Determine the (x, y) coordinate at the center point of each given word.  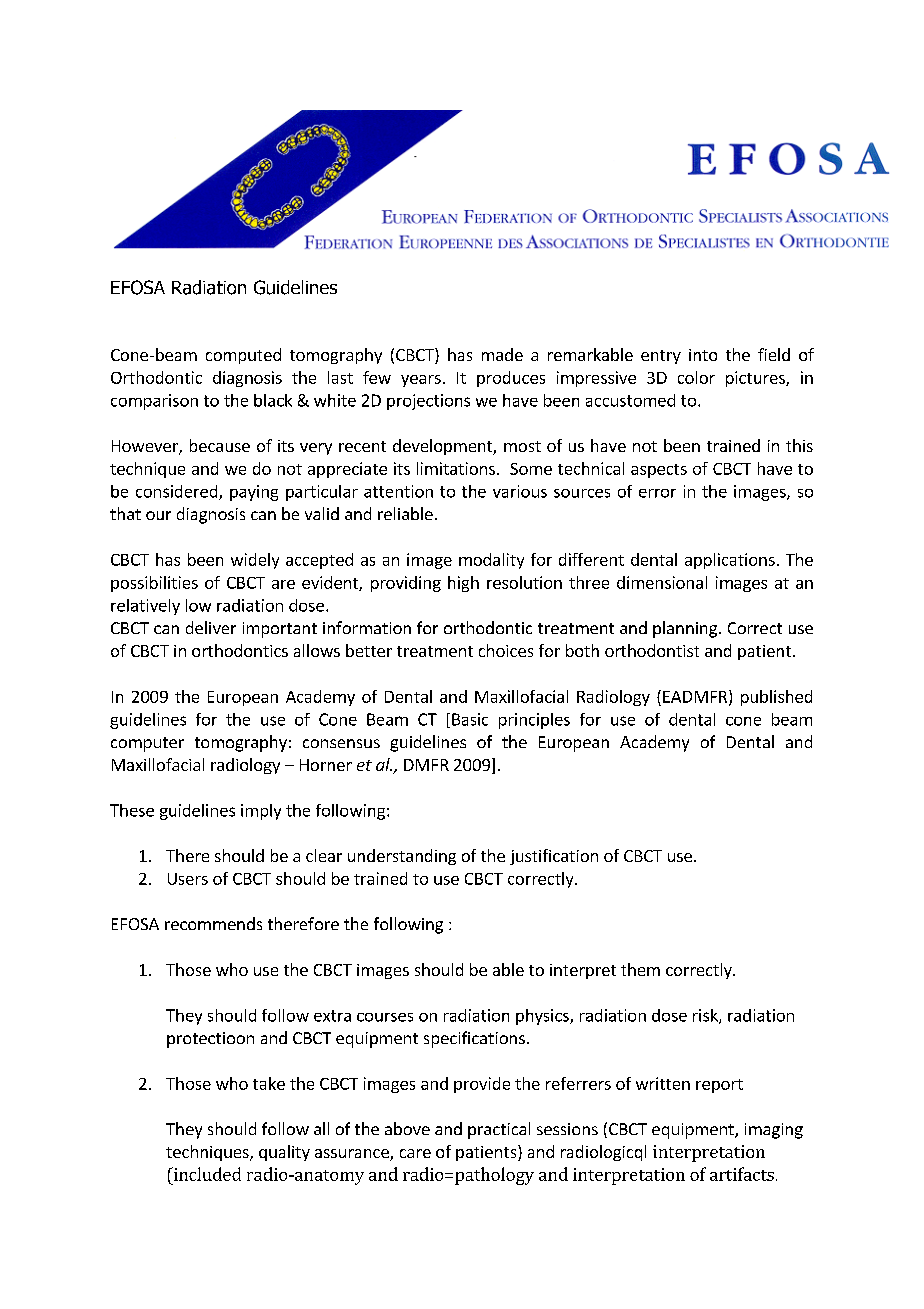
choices (506, 650)
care (415, 1153)
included (206, 1174)
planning (685, 629)
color (696, 377)
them (640, 969)
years (421, 381)
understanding (402, 857)
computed (243, 356)
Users (188, 879)
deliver (211, 627)
